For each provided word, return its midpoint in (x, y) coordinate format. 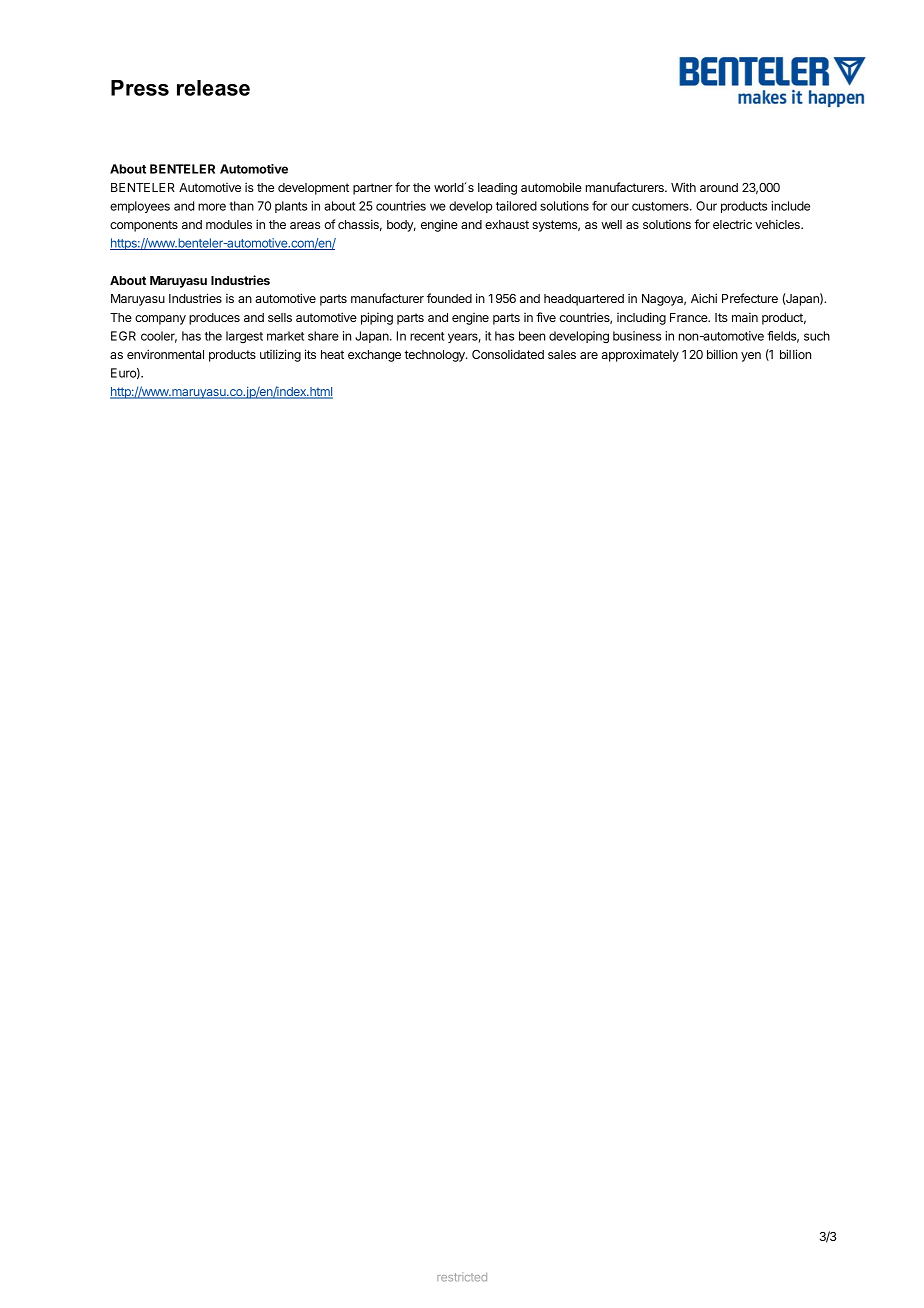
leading (497, 188)
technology (435, 356)
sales (562, 354)
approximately (640, 355)
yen (751, 357)
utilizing (280, 355)
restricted (462, 1277)
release (213, 88)
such (817, 336)
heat (332, 354)
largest (244, 337)
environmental (165, 354)
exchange (374, 356)
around (719, 187)
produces (214, 319)
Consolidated (508, 354)
